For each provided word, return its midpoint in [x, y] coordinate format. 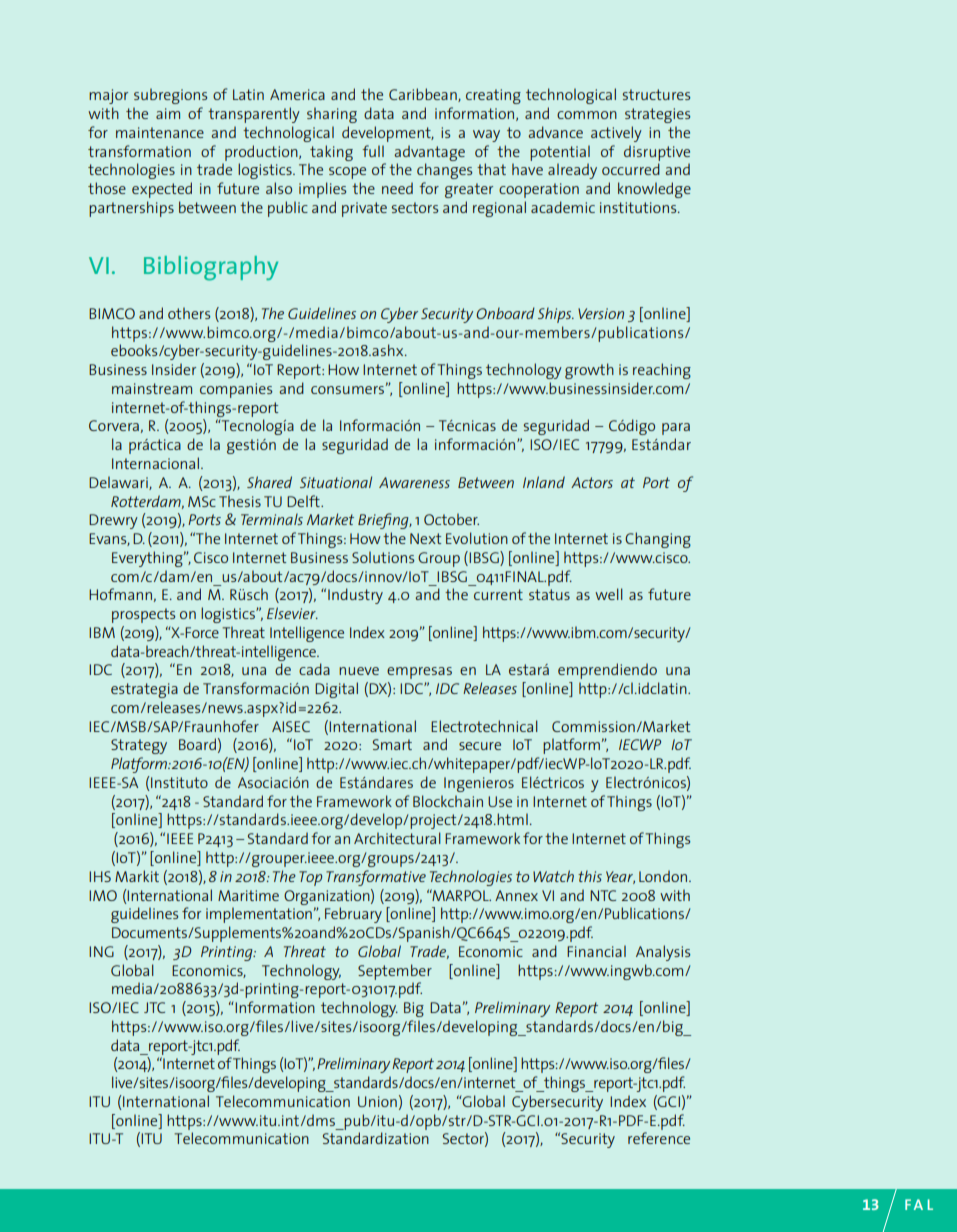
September [395, 972]
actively [616, 134]
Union [377, 1101]
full [373, 151]
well [609, 594]
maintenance [160, 132]
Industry [355, 596]
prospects [144, 615]
